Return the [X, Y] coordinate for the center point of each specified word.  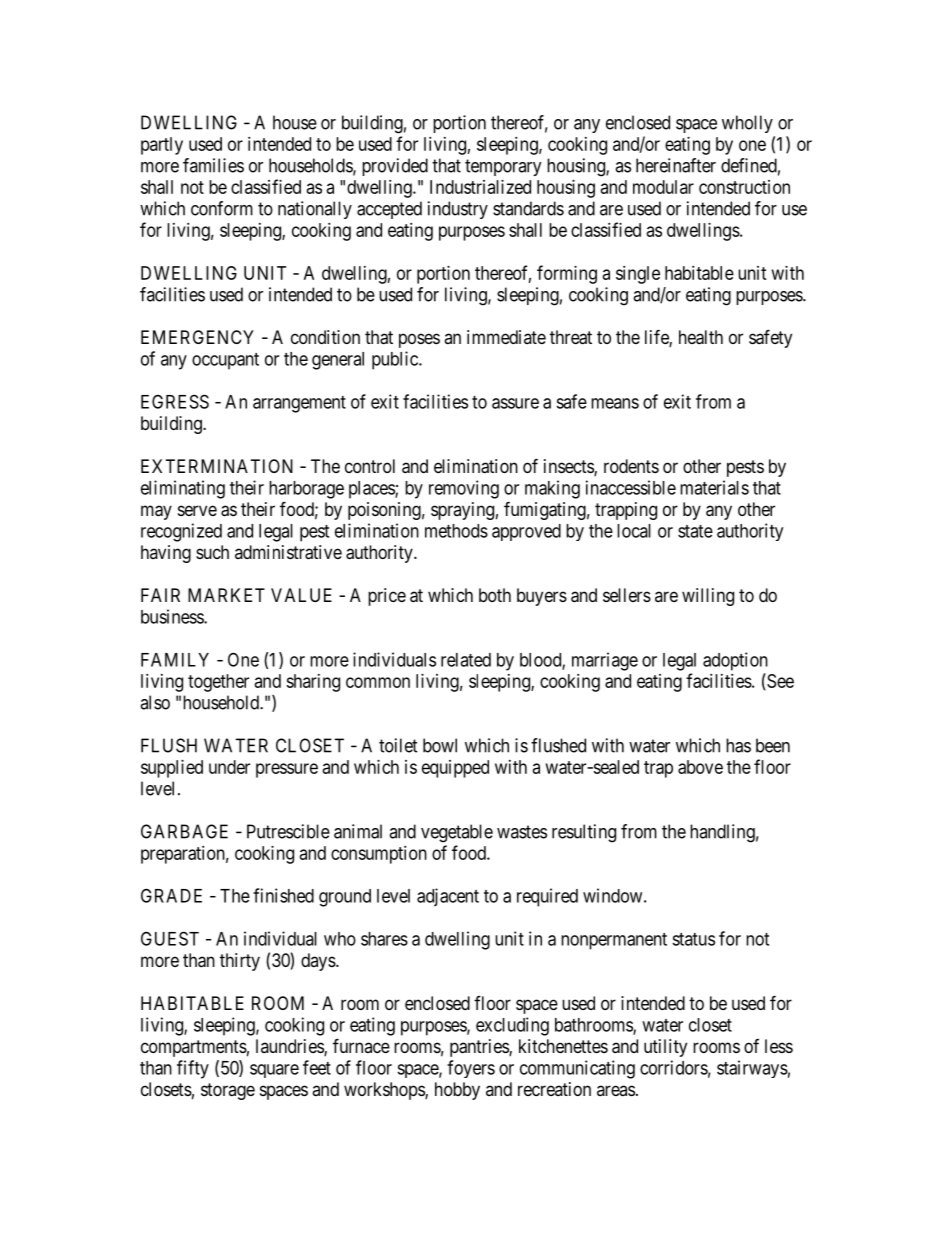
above [700, 767]
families [213, 165]
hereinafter [676, 165]
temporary [503, 167]
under [229, 767]
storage [228, 1091]
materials [714, 487]
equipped [455, 769]
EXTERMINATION [217, 466]
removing [464, 489]
